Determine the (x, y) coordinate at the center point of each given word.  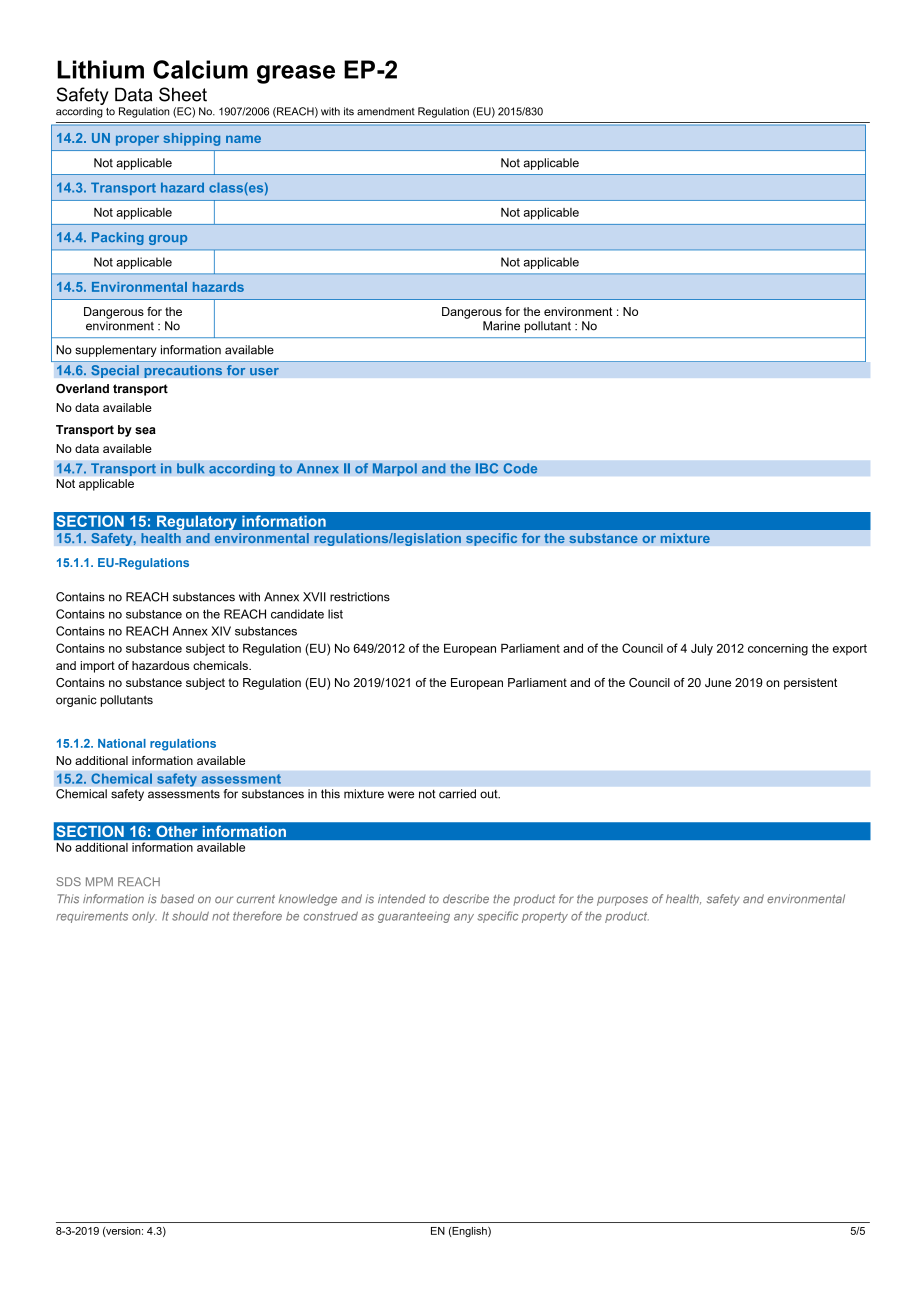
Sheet (183, 94)
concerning (778, 650)
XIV (221, 631)
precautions (183, 371)
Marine (501, 326)
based (177, 899)
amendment (386, 111)
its (349, 111)
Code (520, 468)
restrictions (360, 597)
